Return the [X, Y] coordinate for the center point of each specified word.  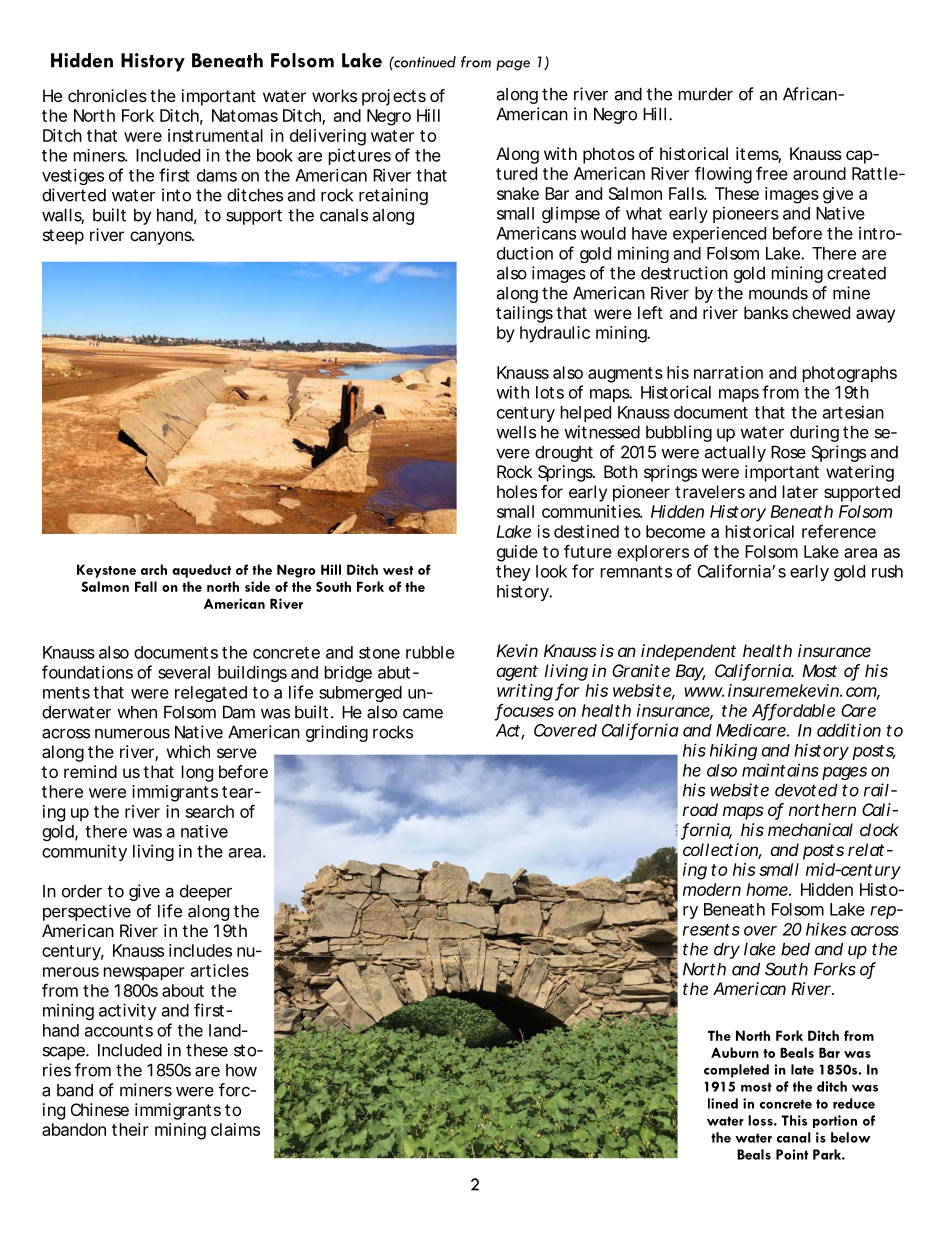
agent [517, 673]
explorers [653, 553]
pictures [360, 157]
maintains [780, 770]
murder [706, 94]
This [794, 1120]
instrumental [215, 135]
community [84, 852]
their [130, 1129]
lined [723, 1103]
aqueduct [201, 571]
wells [516, 432]
